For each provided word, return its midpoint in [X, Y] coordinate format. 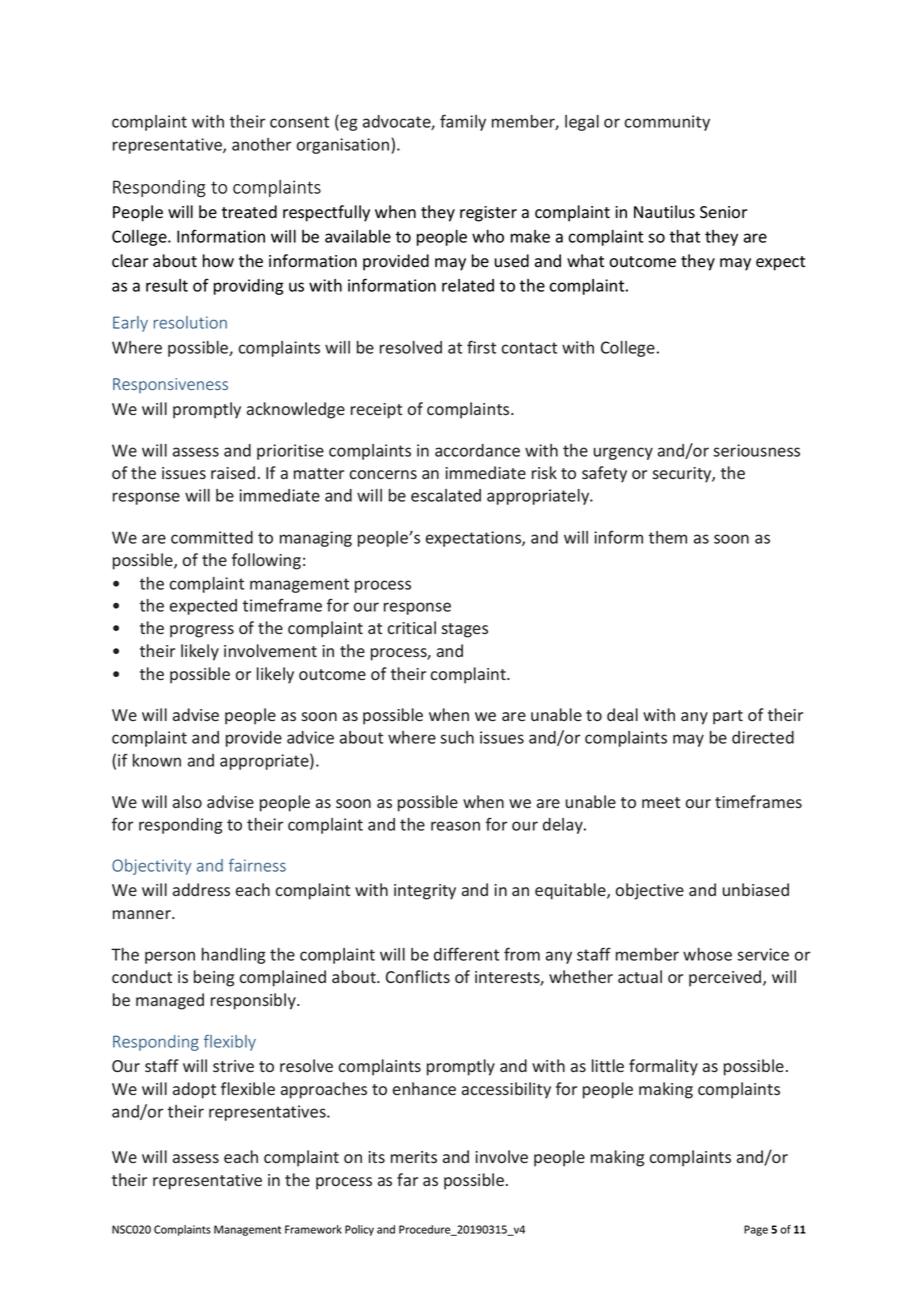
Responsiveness [170, 385]
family [463, 122]
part [728, 717]
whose [707, 954]
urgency [623, 453]
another [261, 144]
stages [464, 630]
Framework [313, 1229]
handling [233, 956]
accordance [477, 450]
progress [202, 631]
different [466, 954]
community [667, 123]
